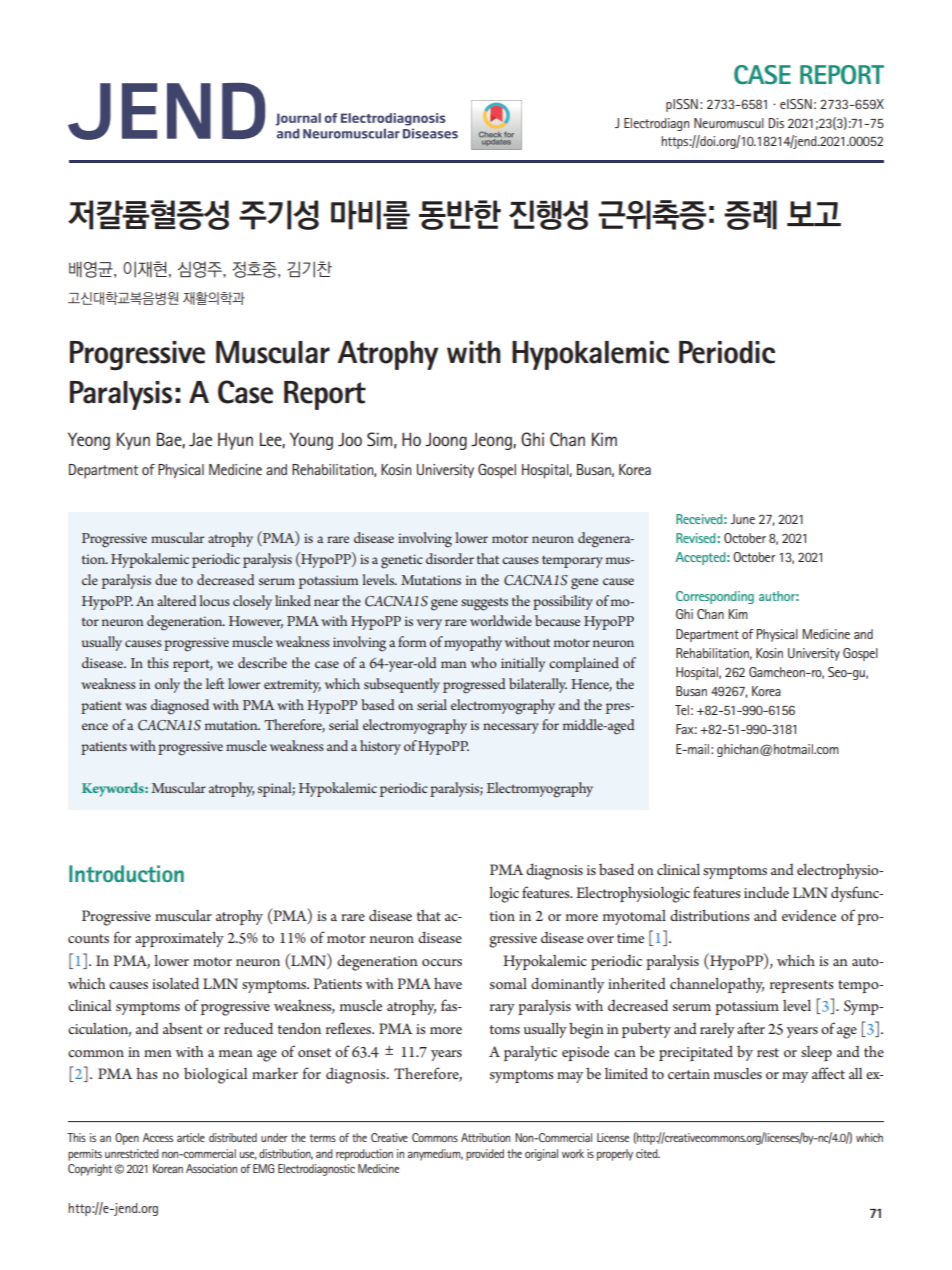  Describe the element at coordinates (158, 1137) in the screenshot. I see `Access` at that location.
